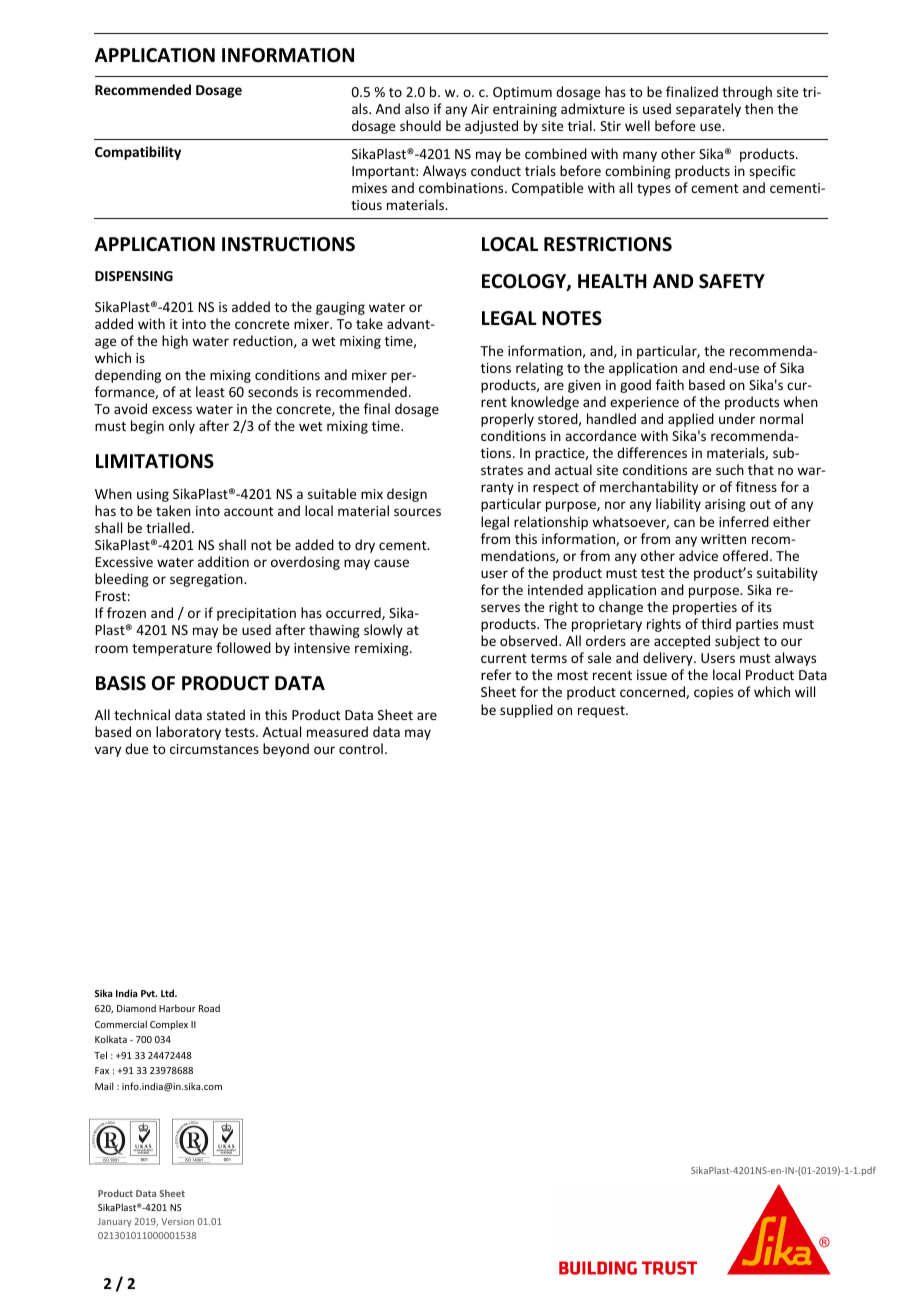 This image has width=924, height=1308. I want to click on Complex, so click(169, 1025).
